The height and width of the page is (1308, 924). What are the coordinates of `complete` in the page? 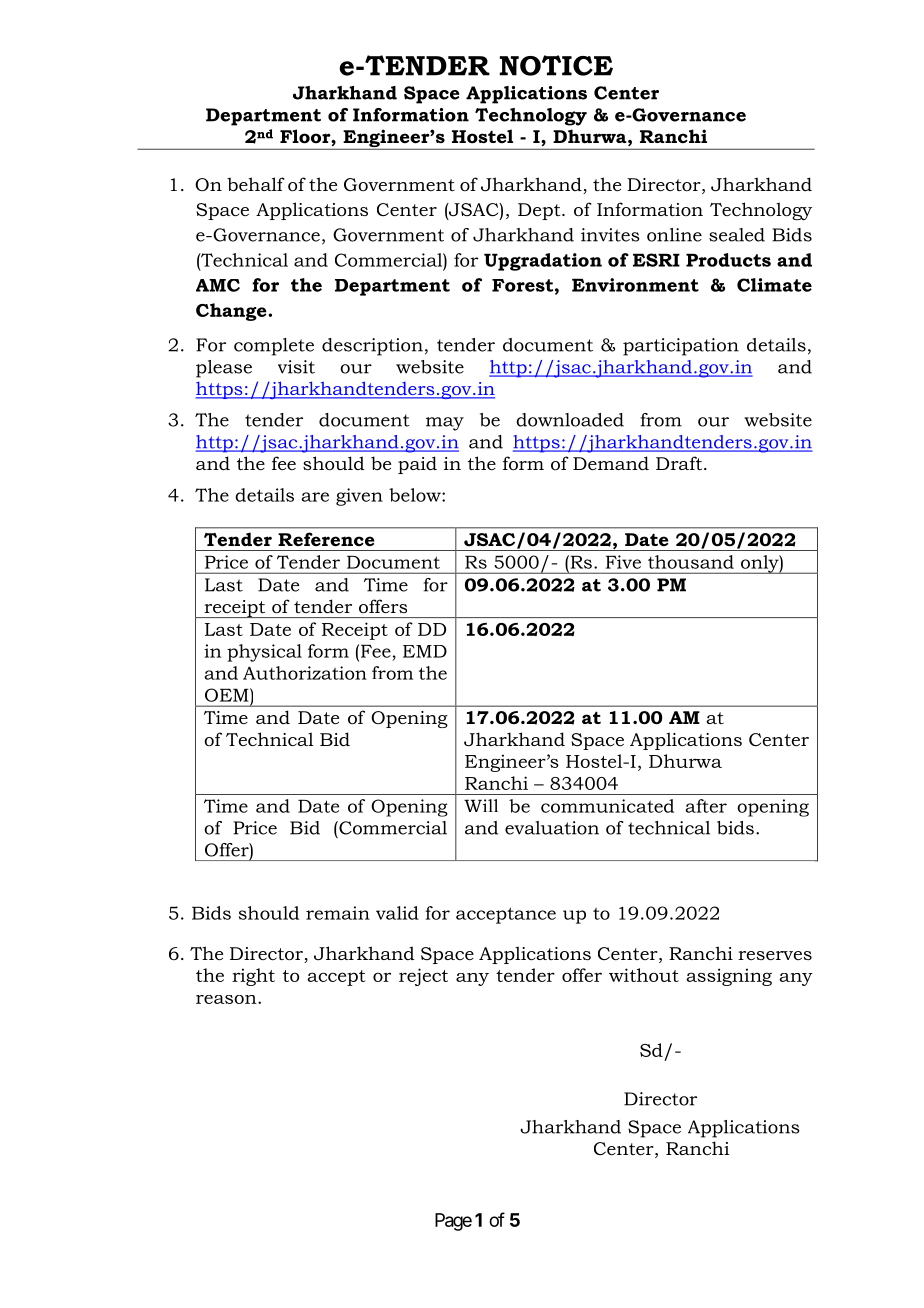 It's located at (274, 347).
